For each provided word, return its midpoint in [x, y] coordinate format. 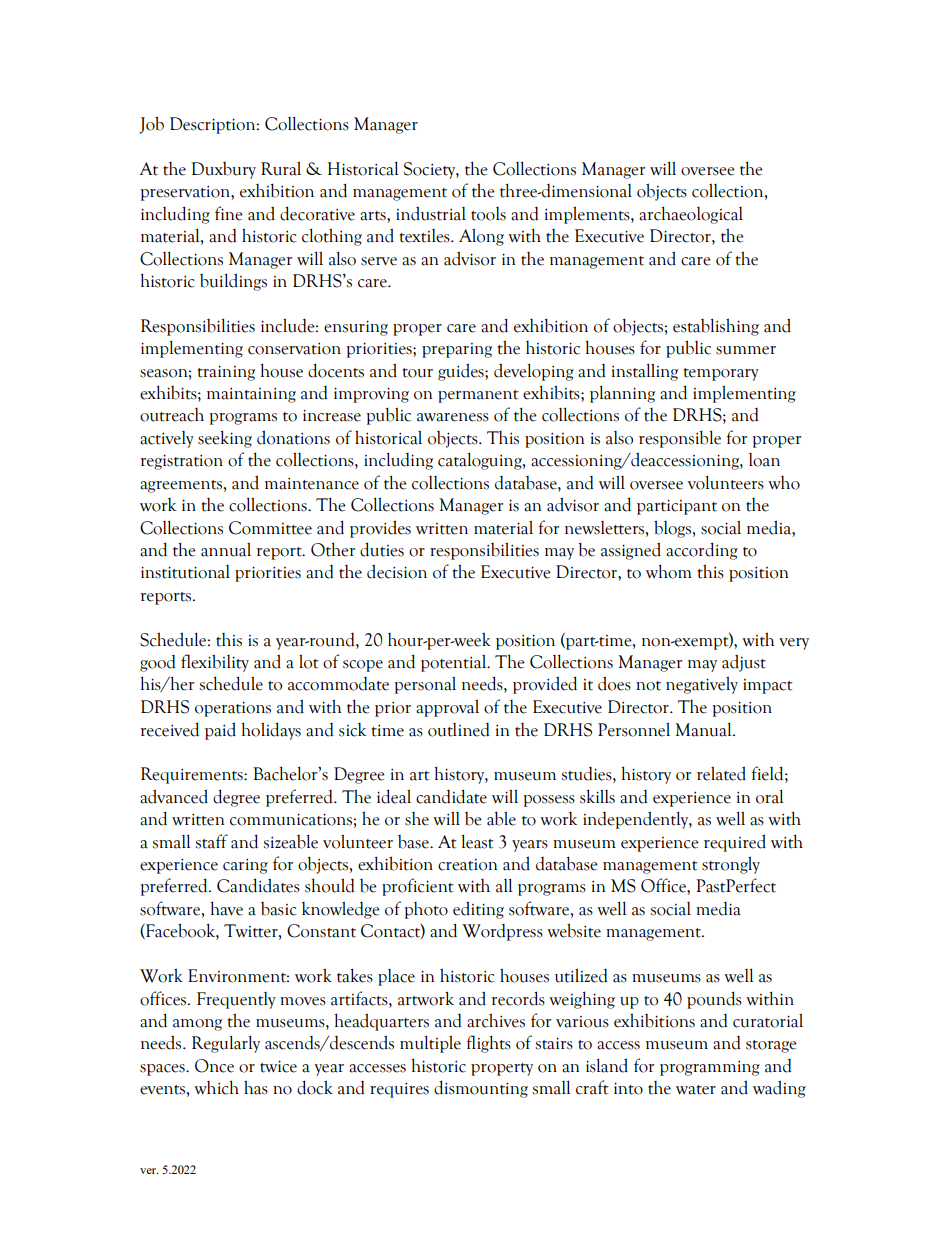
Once [214, 1066]
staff [211, 841]
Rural [281, 168]
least [477, 841]
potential [455, 663]
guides [462, 372]
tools [488, 214]
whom [669, 571]
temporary [721, 374]
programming [710, 1068]
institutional [185, 572]
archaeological [691, 215]
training [226, 373]
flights [488, 1044]
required [735, 843]
